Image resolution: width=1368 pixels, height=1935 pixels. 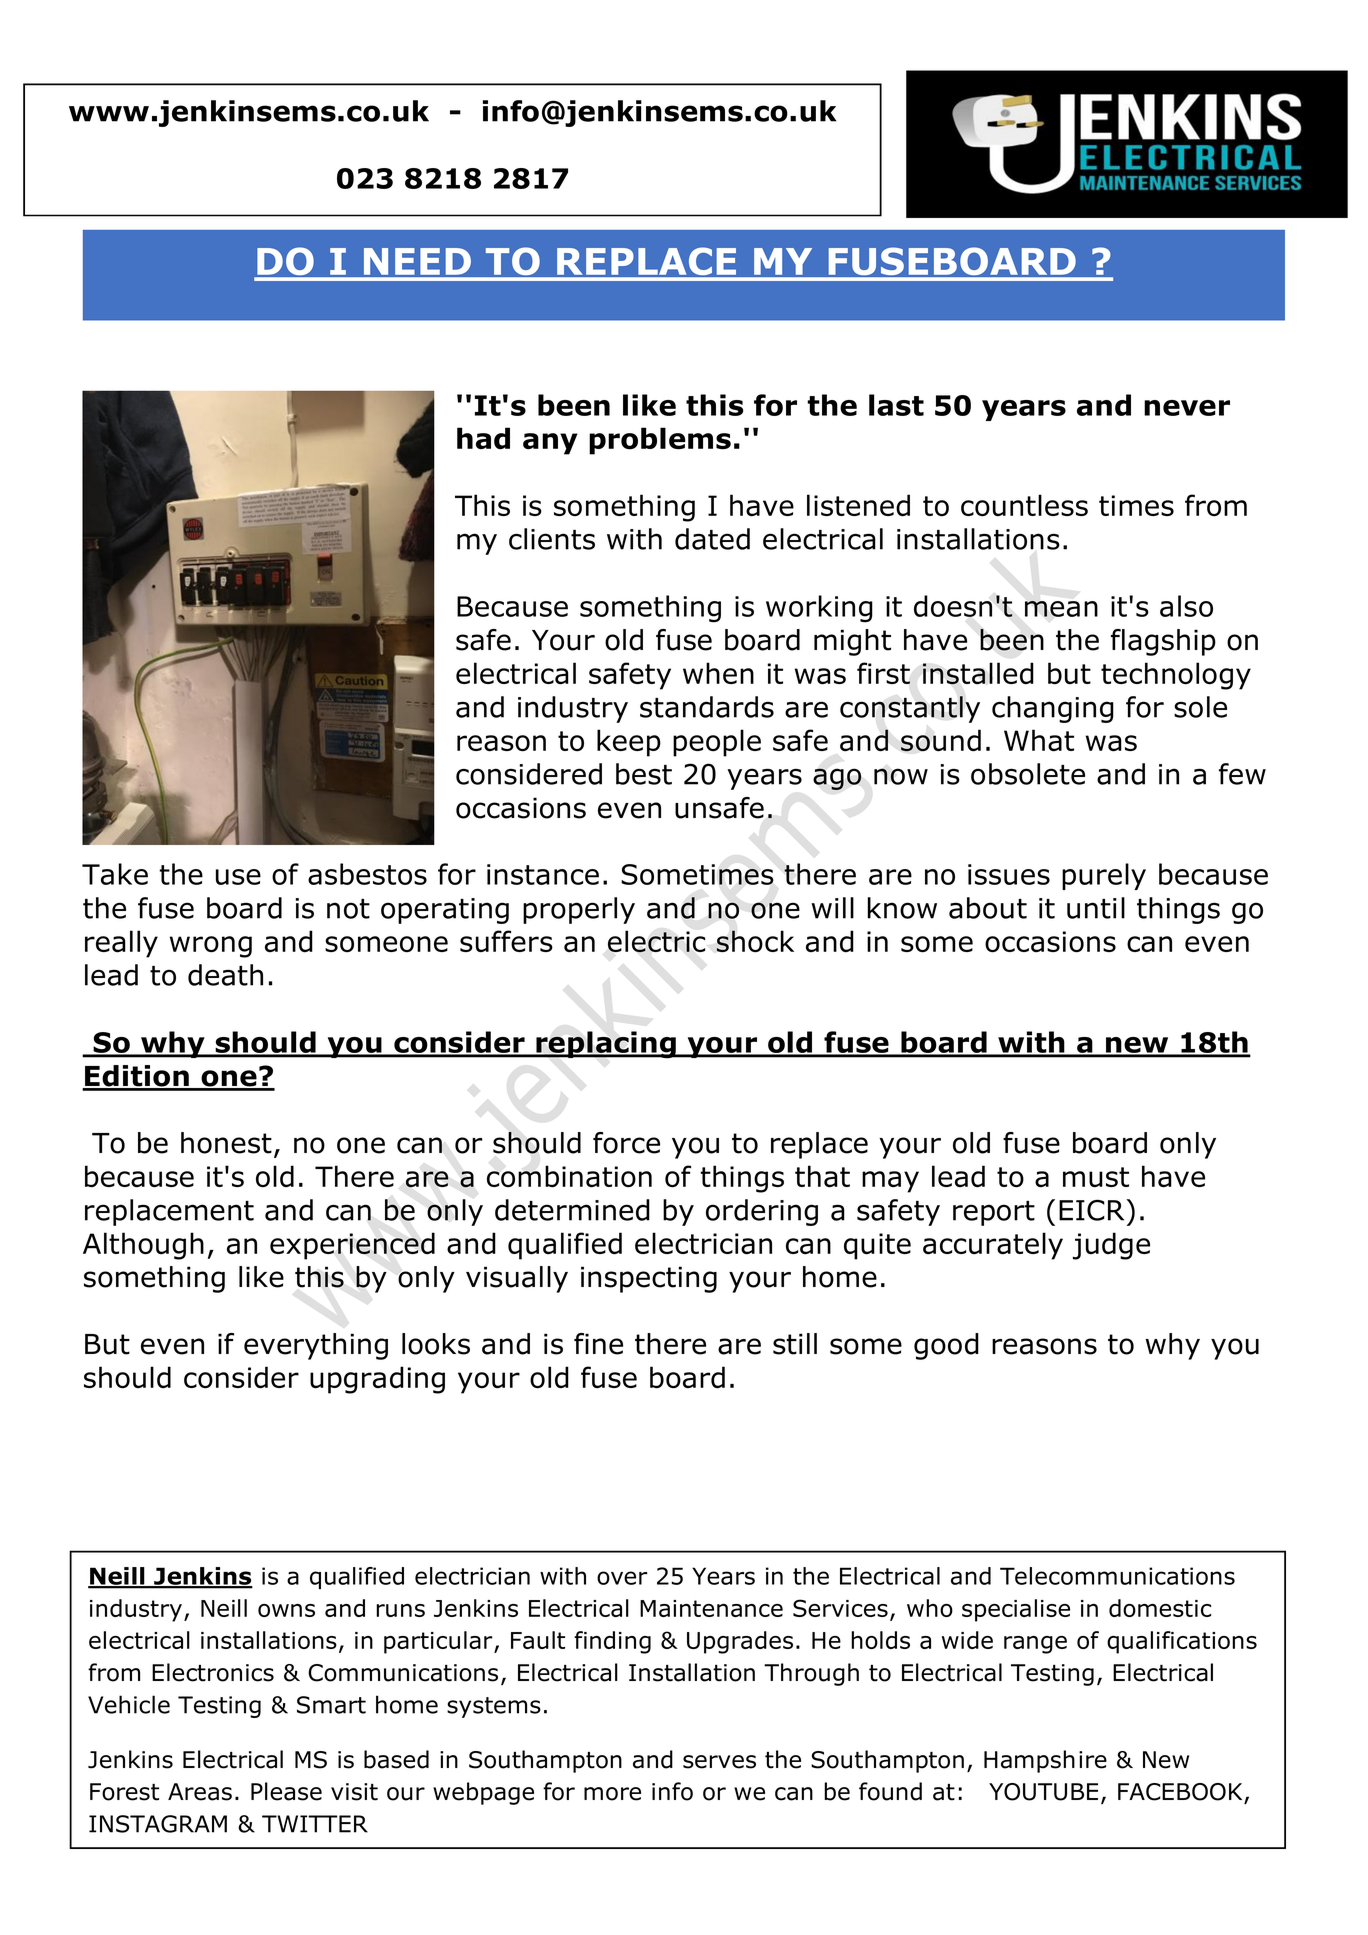 I want to click on must, so click(x=1096, y=1177).
